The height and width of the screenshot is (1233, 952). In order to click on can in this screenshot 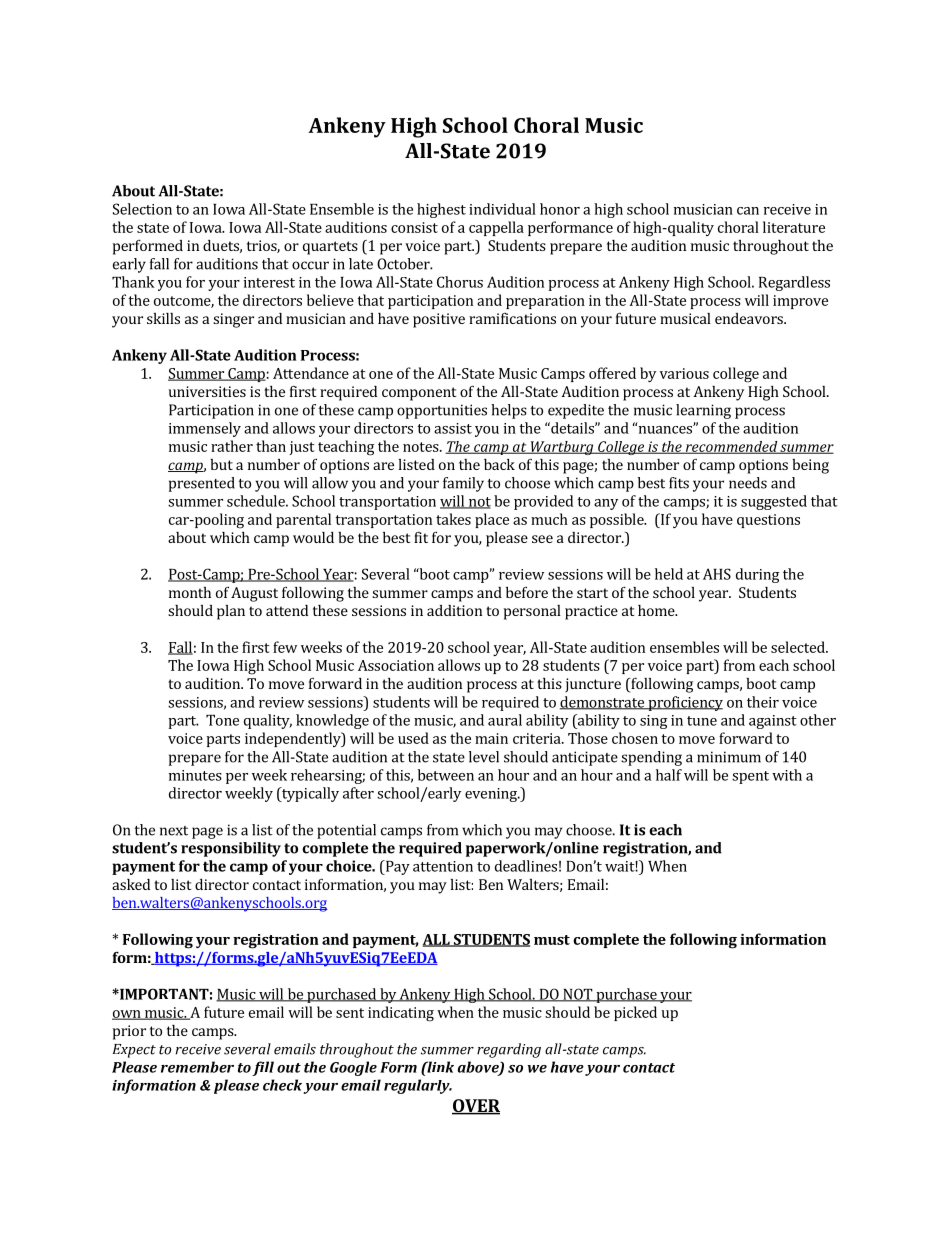, I will do `click(748, 211)`.
